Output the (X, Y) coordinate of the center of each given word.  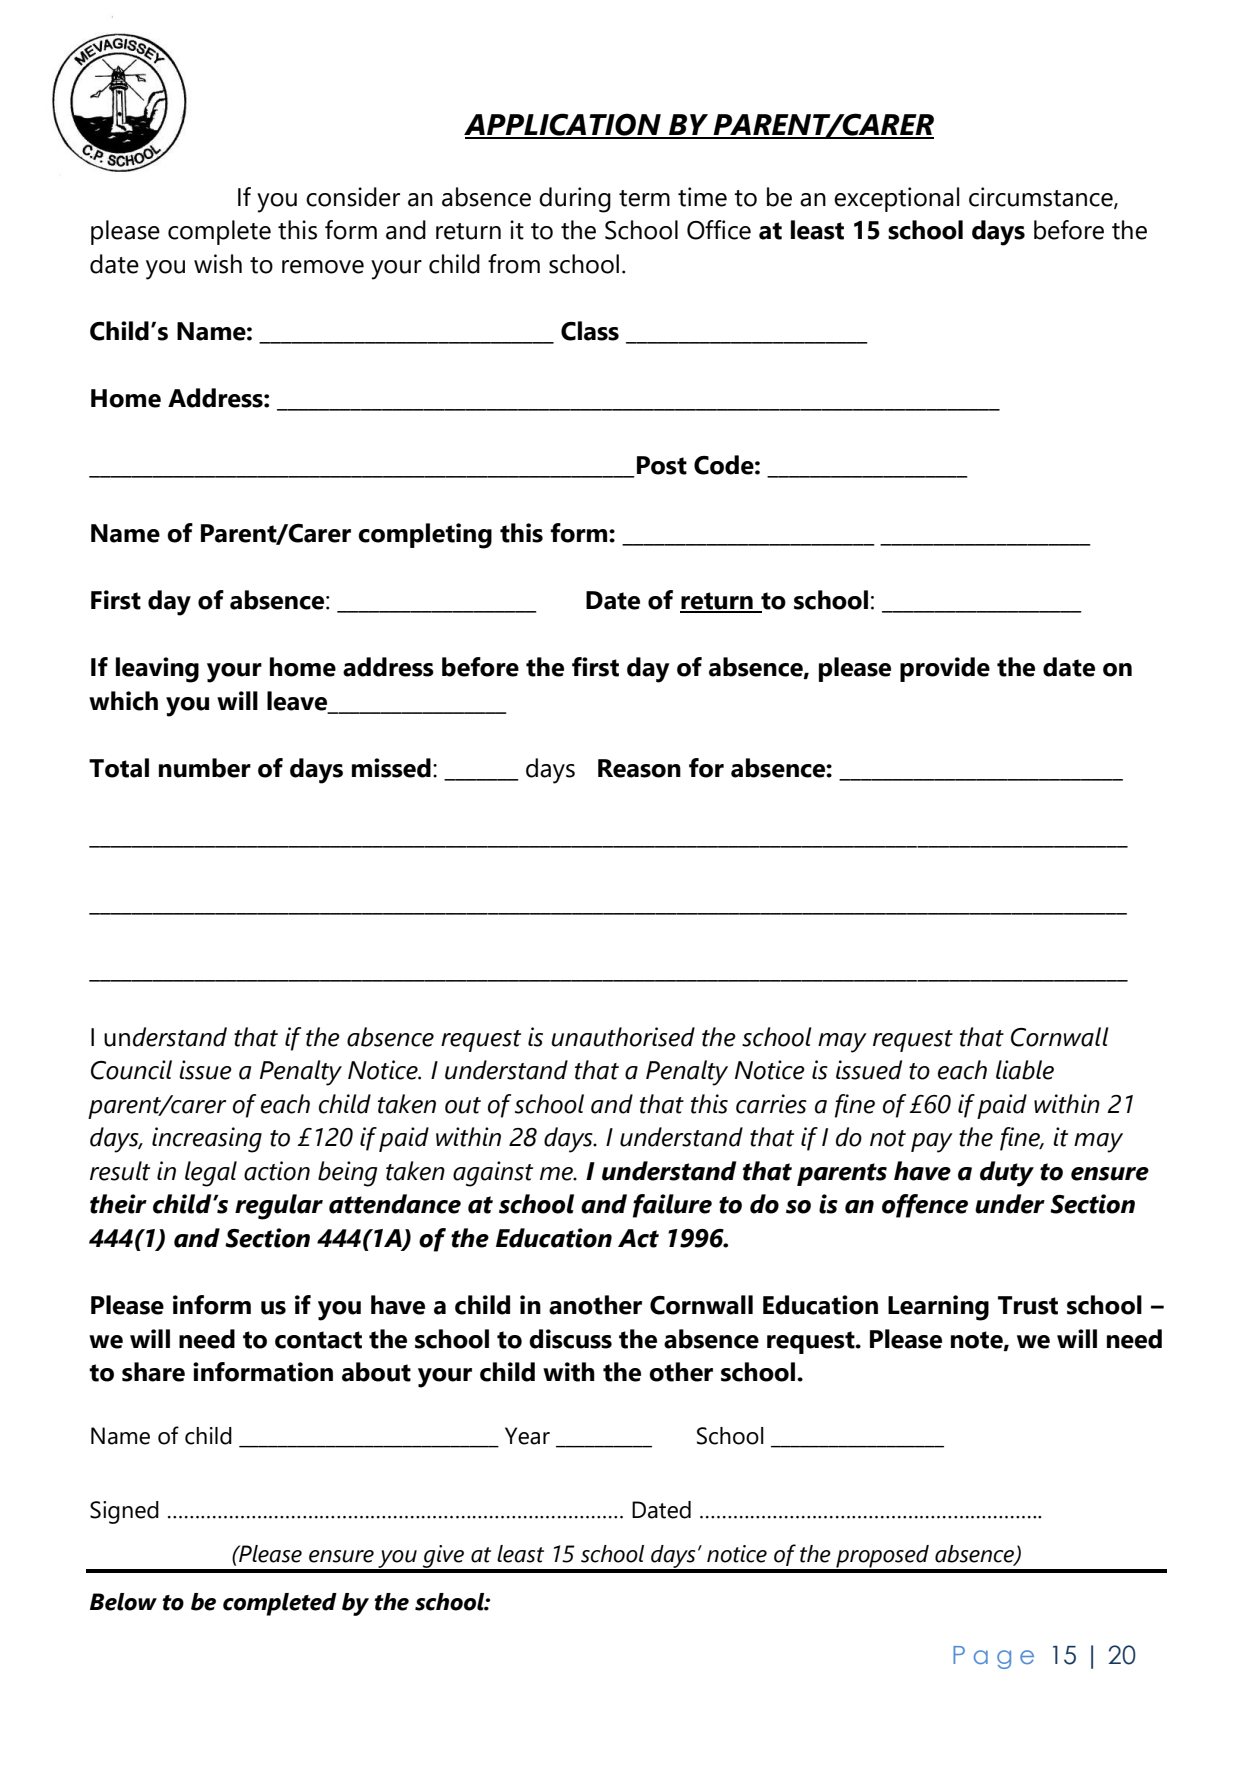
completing (425, 536)
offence (925, 1206)
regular (279, 1207)
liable (1025, 1070)
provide (945, 669)
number (205, 768)
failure (672, 1206)
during (575, 200)
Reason (639, 768)
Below (123, 1602)
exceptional (896, 199)
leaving (157, 670)
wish (218, 264)
